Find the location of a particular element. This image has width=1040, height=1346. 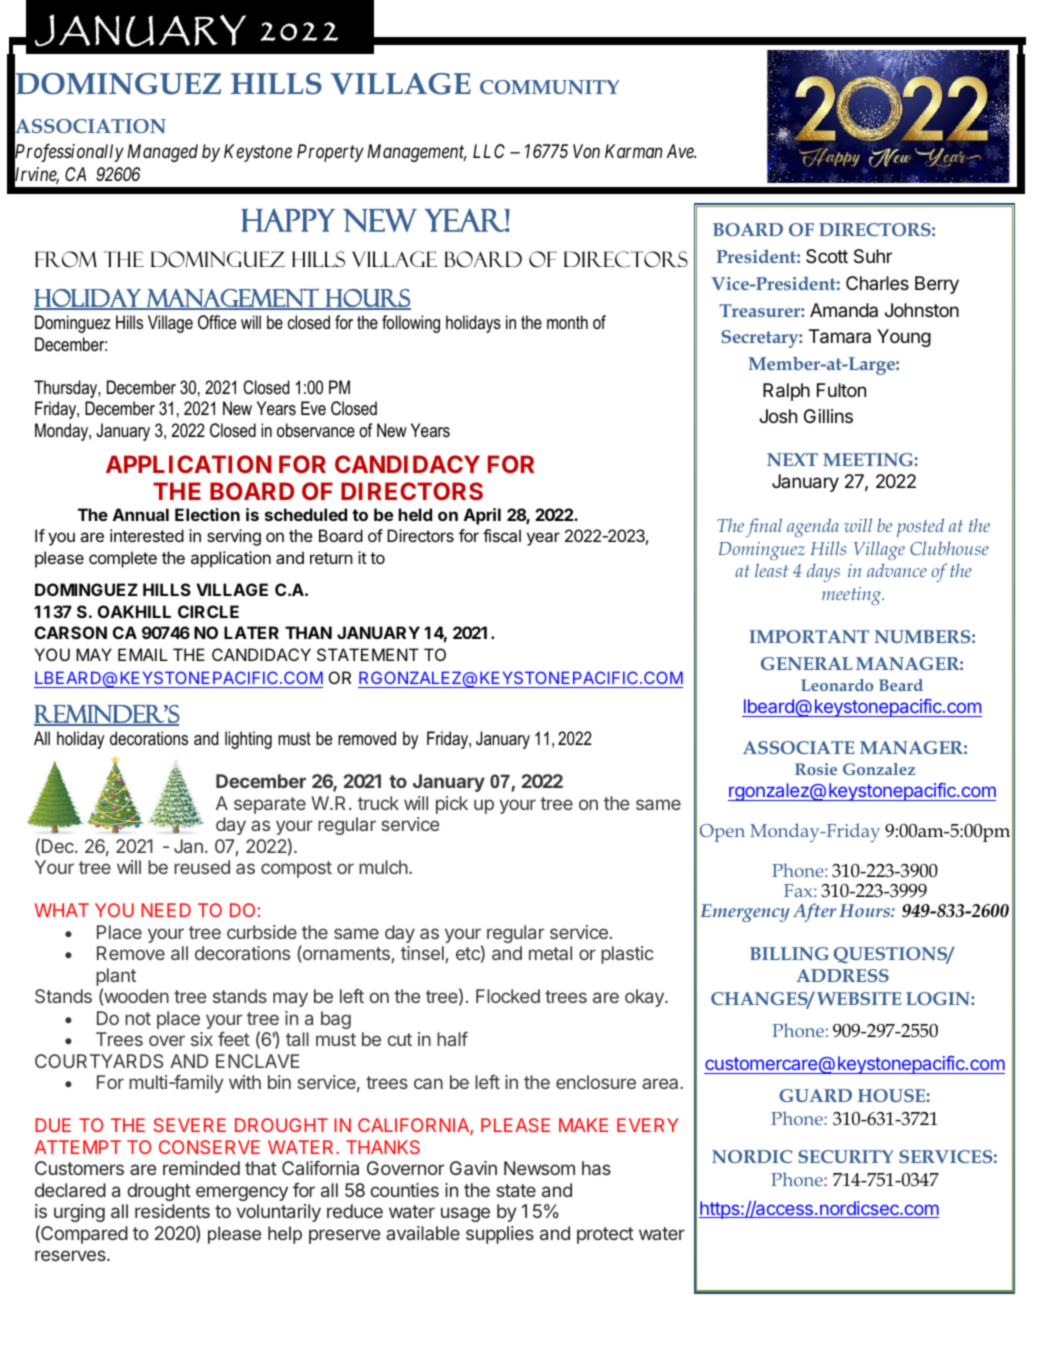

fiscal is located at coordinates (502, 535).
